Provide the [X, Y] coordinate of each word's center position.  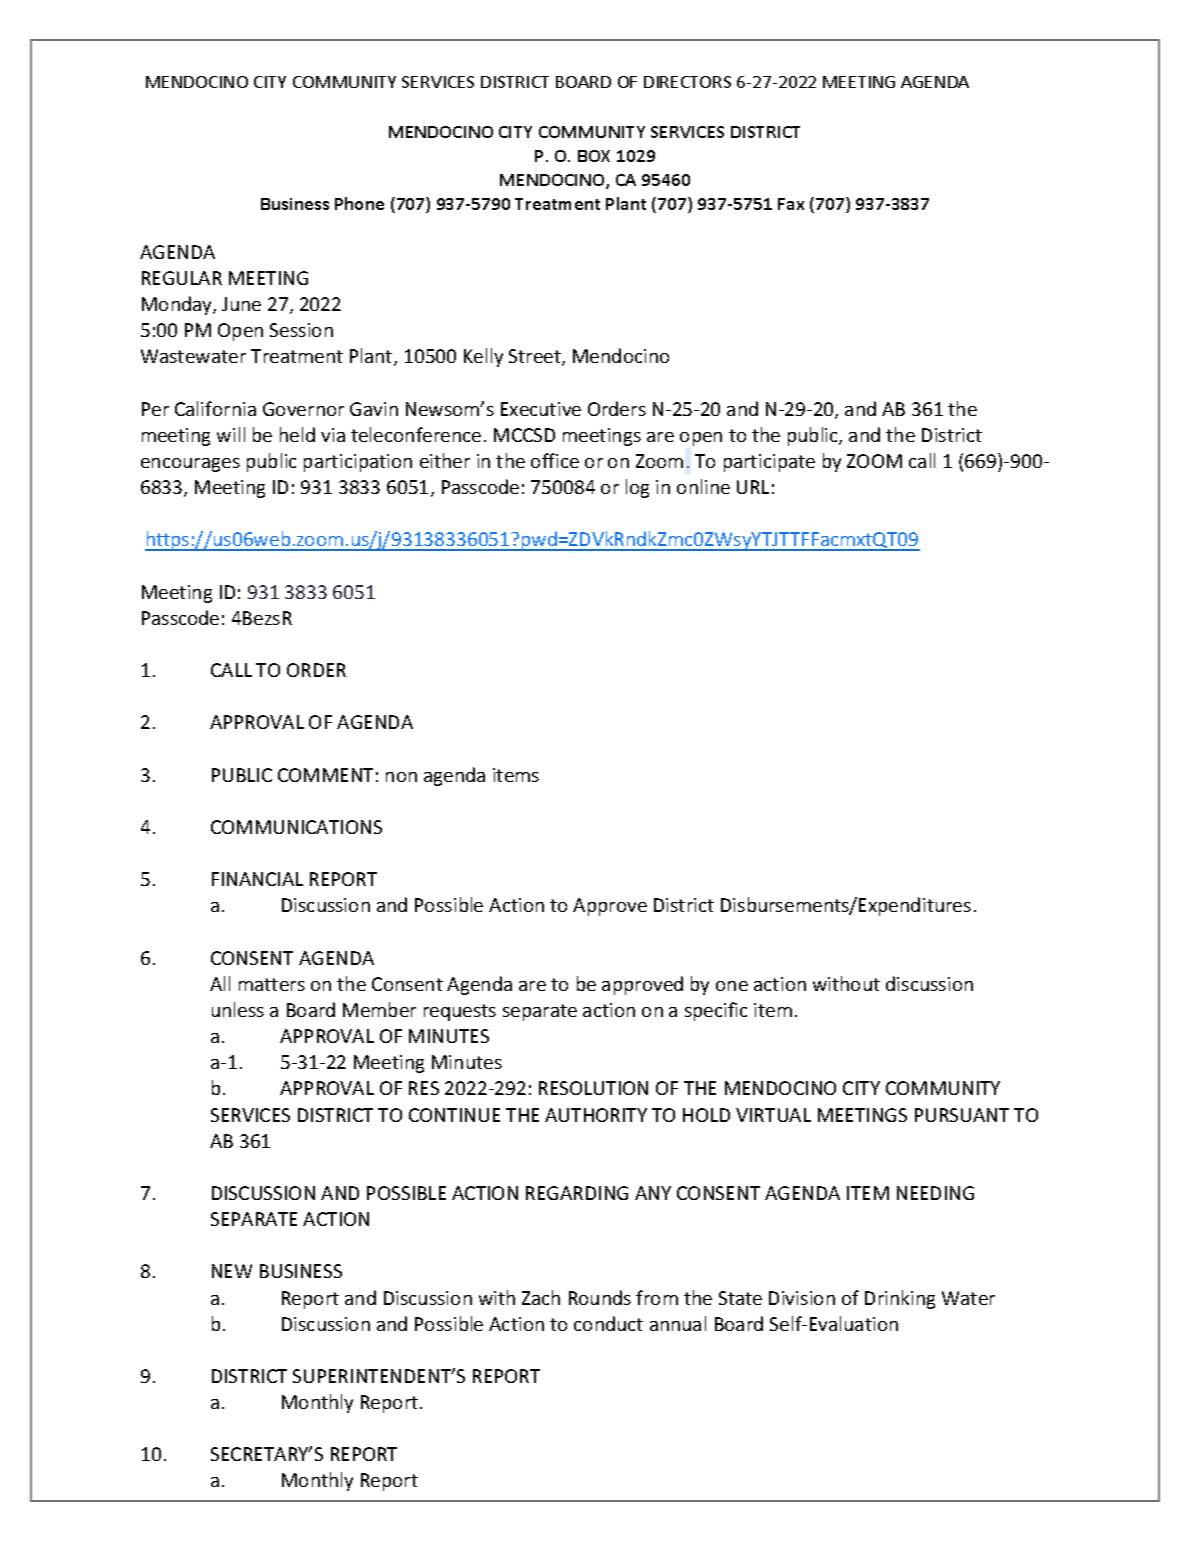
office [555, 460]
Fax [791, 204]
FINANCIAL [257, 879]
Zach [541, 1297]
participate [769, 463]
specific [716, 1011]
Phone [359, 203]
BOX [594, 156]
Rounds [600, 1297]
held [297, 434]
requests [460, 1012]
